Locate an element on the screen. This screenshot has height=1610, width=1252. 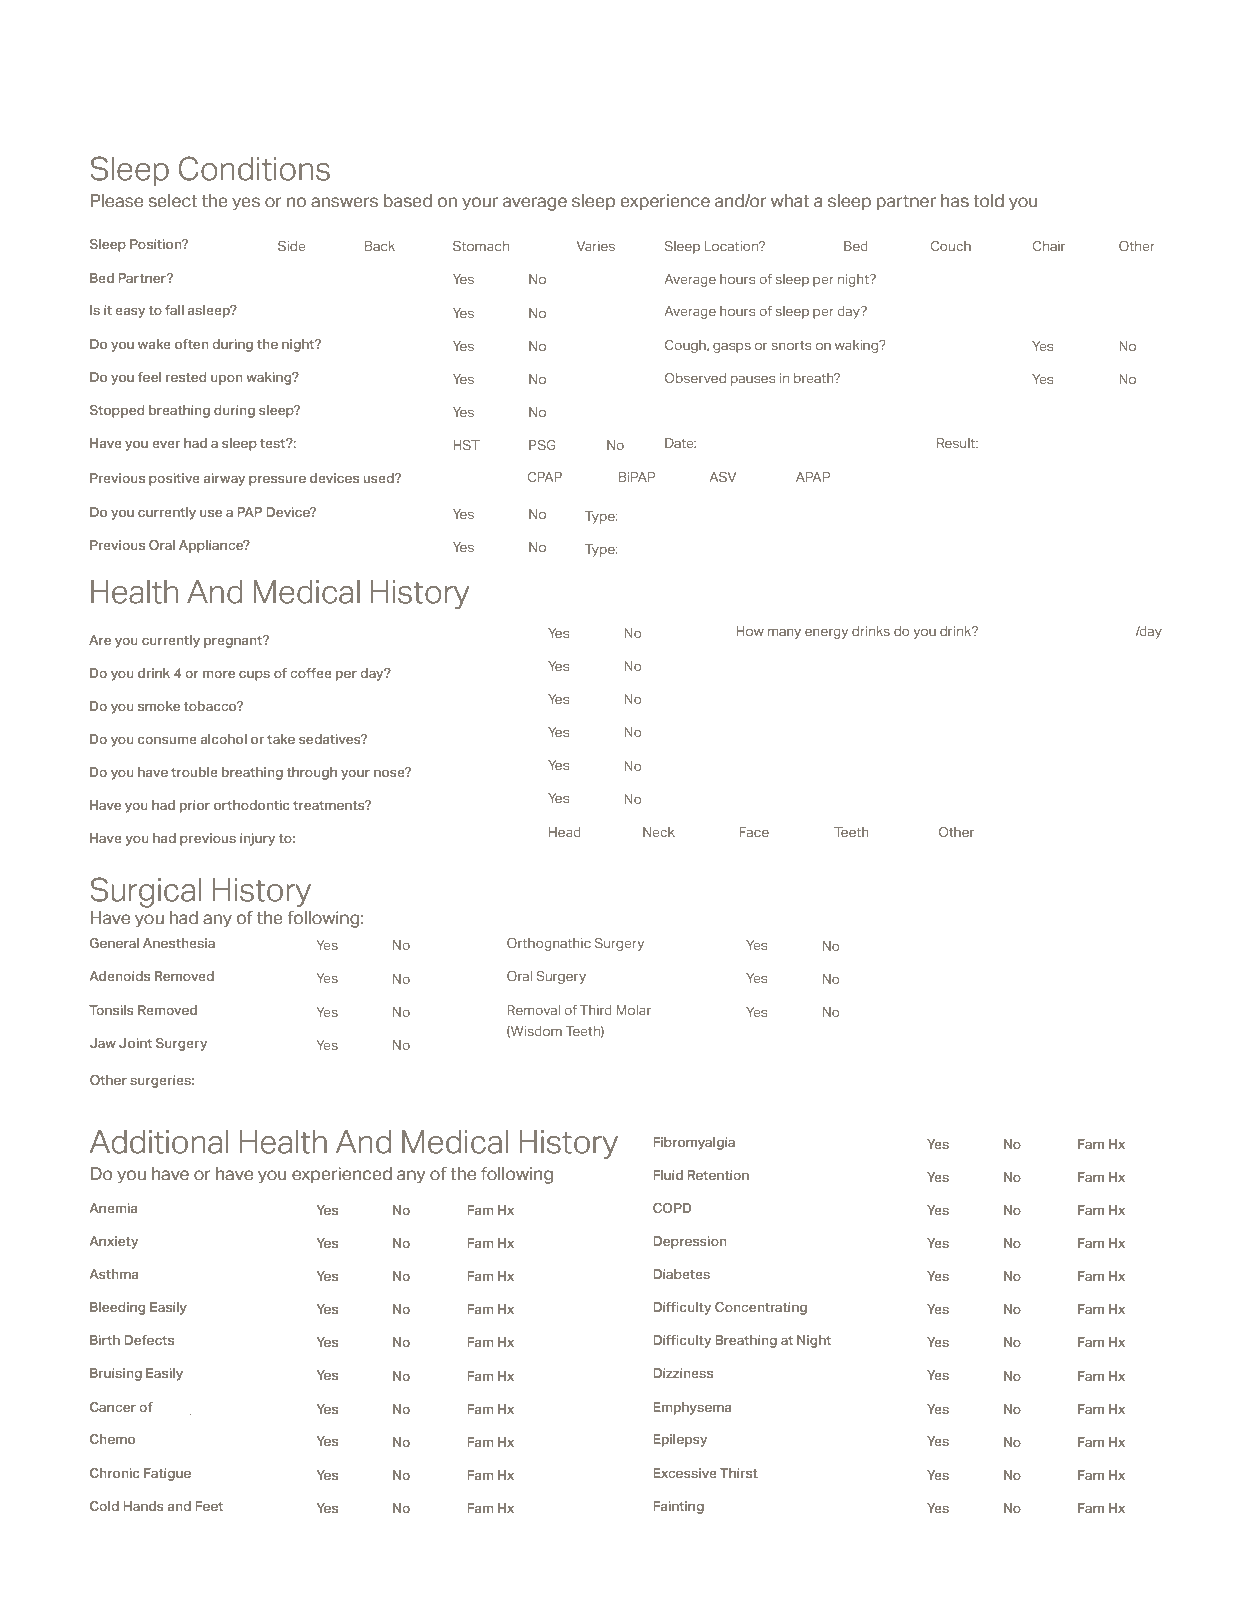
Result is located at coordinates (957, 443).
